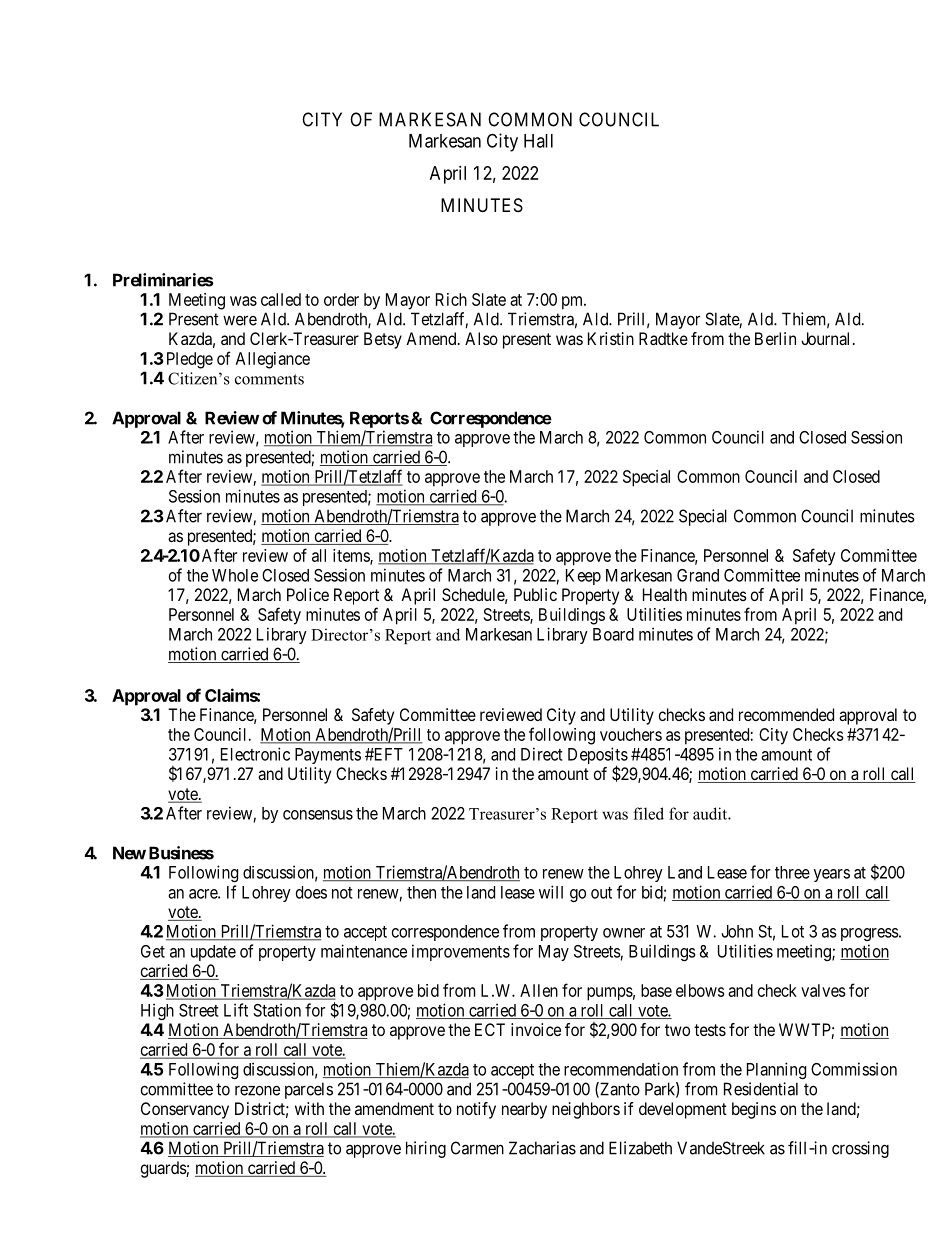 The height and width of the screenshot is (1233, 952). I want to click on Berlin, so click(775, 338).
